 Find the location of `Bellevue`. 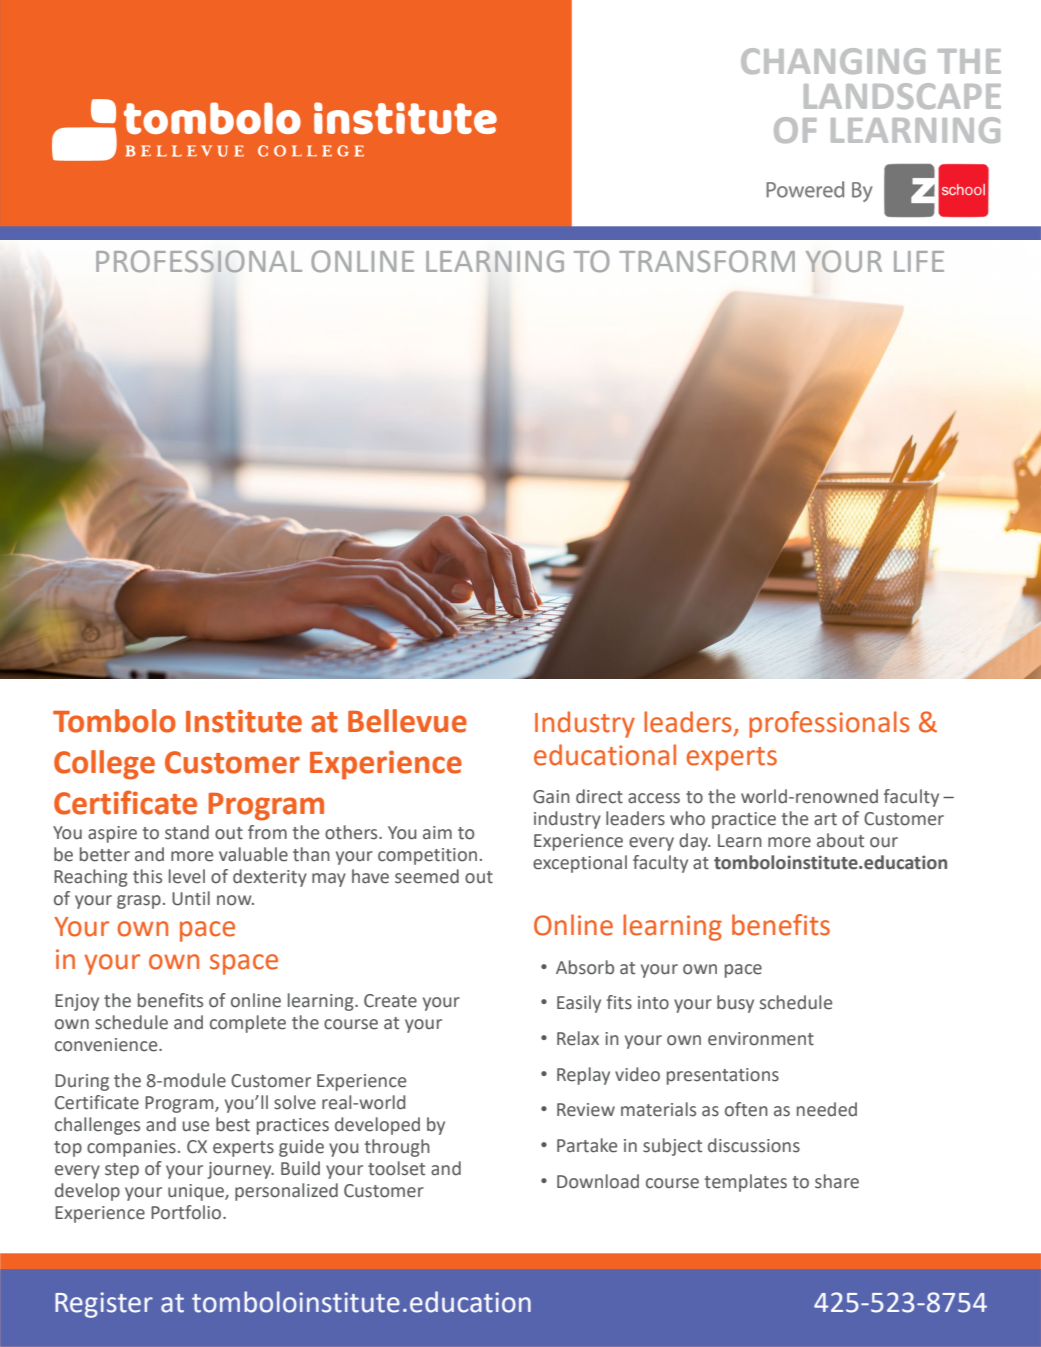

Bellevue is located at coordinates (407, 721).
